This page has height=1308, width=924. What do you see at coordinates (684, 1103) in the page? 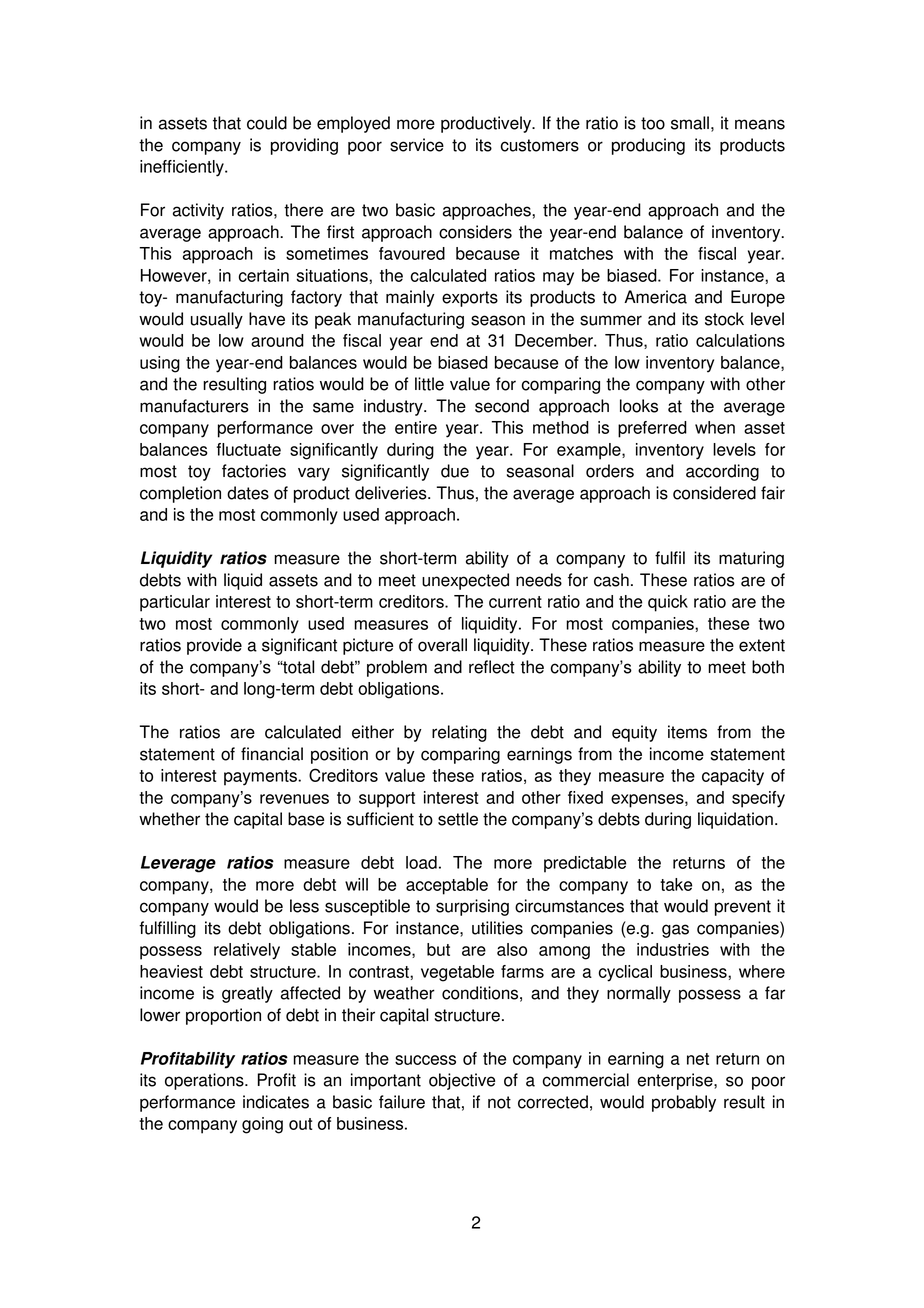
I see `probably` at bounding box center [684, 1103].
